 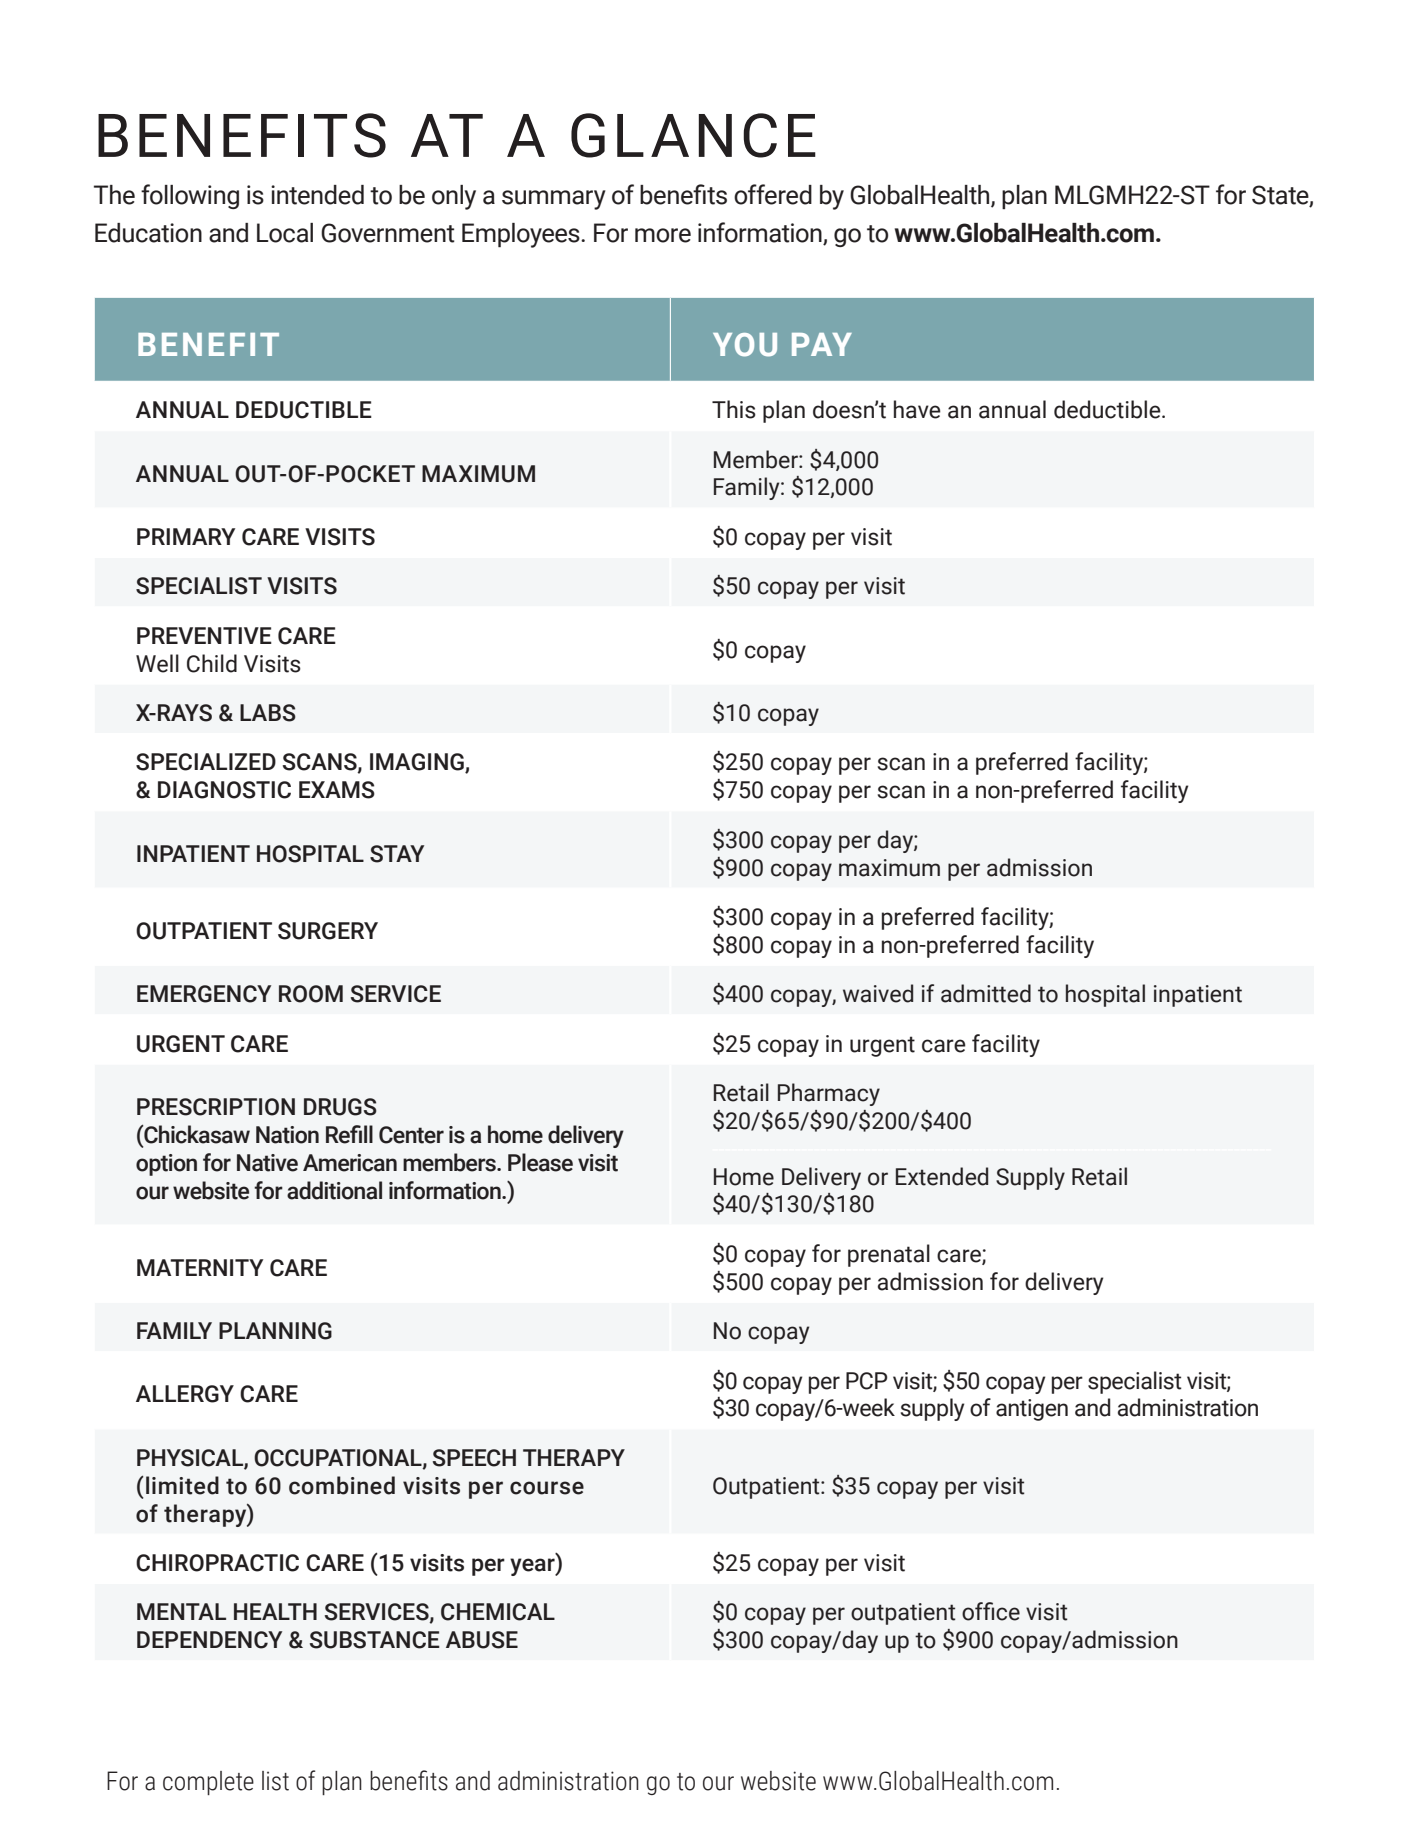 I want to click on complete, so click(x=208, y=1783).
